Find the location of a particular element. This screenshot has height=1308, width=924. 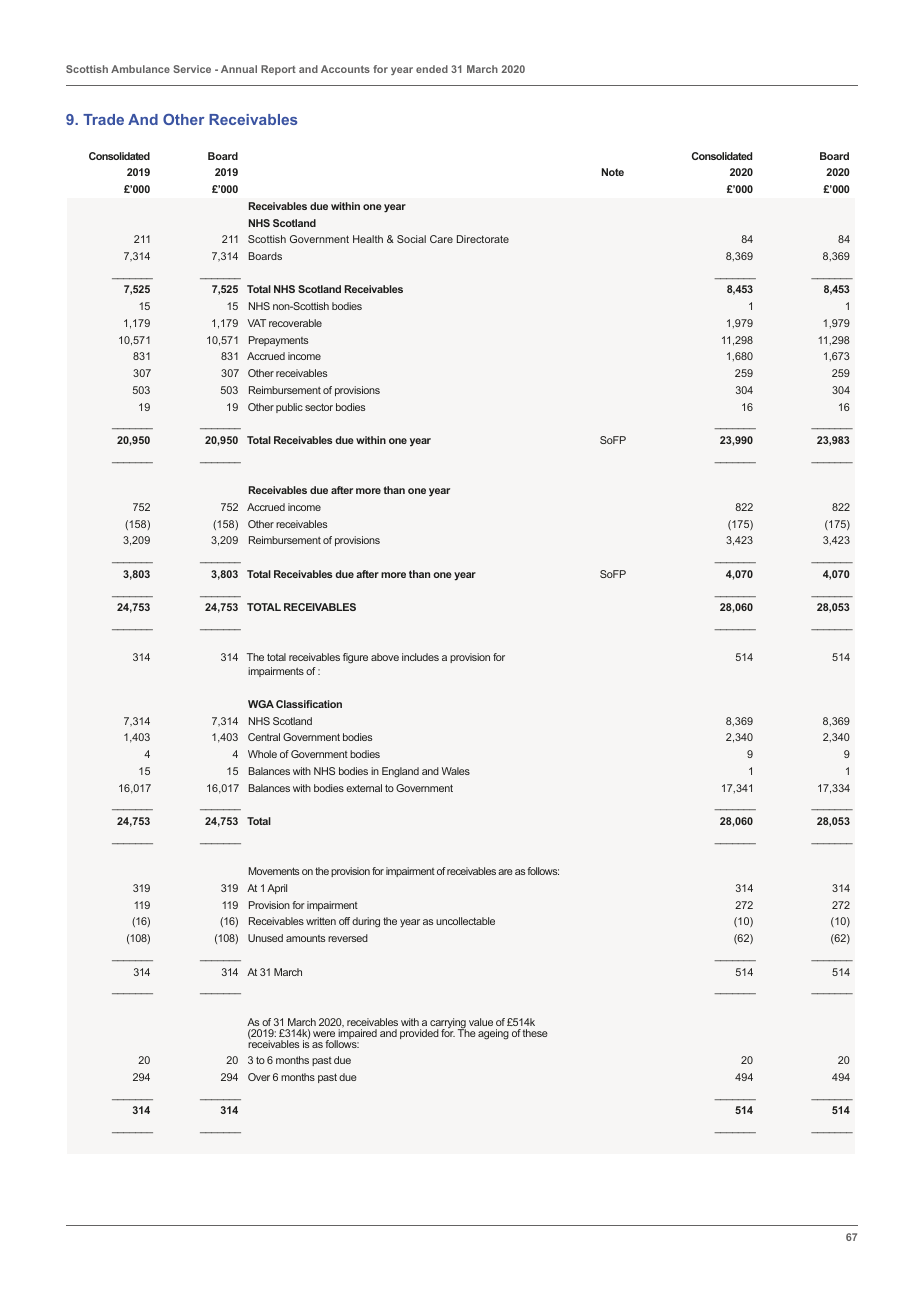

external is located at coordinates (364, 788).
